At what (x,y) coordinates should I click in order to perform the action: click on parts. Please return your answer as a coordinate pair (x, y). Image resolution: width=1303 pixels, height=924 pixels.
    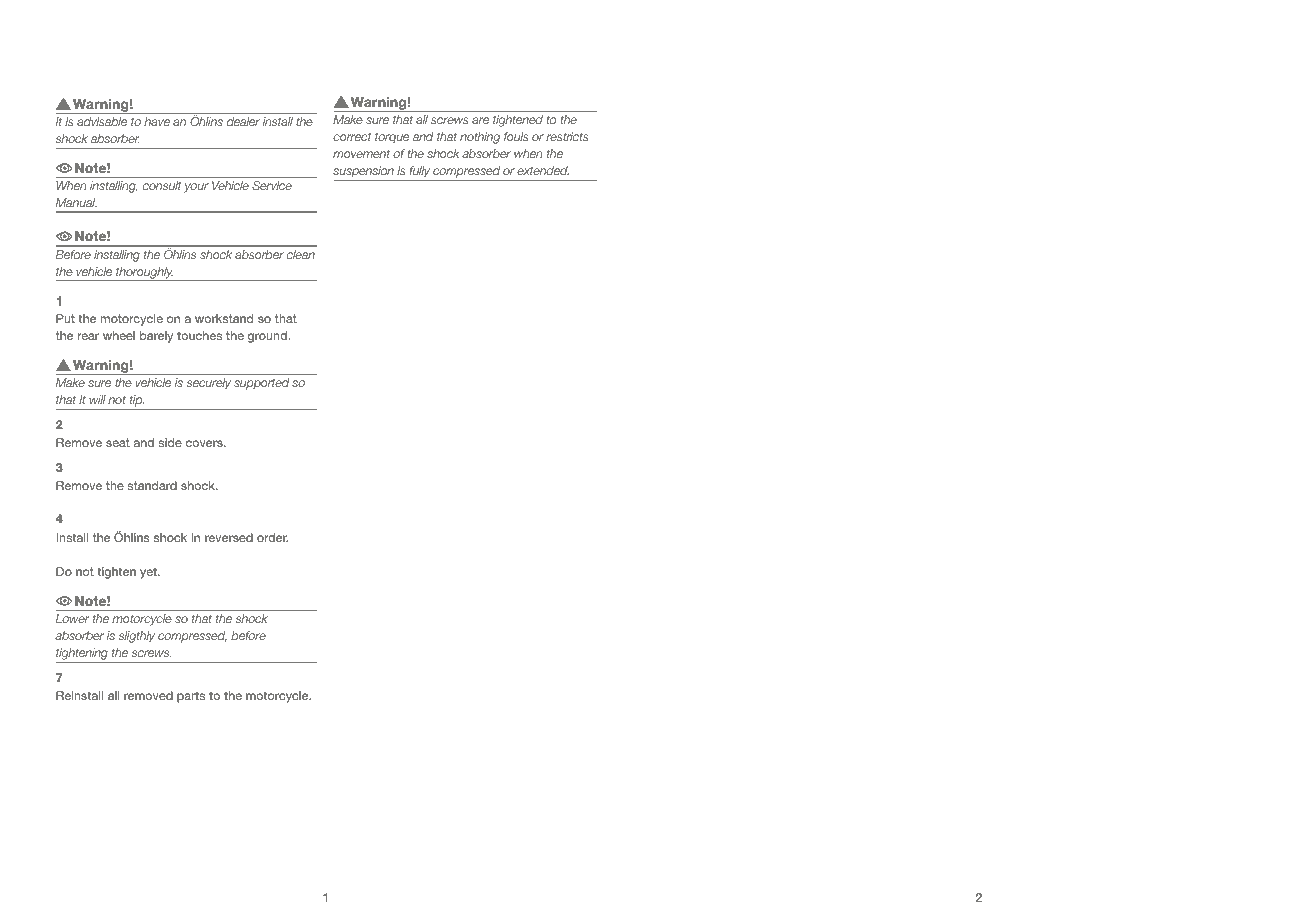
    Looking at the image, I should click on (191, 697).
